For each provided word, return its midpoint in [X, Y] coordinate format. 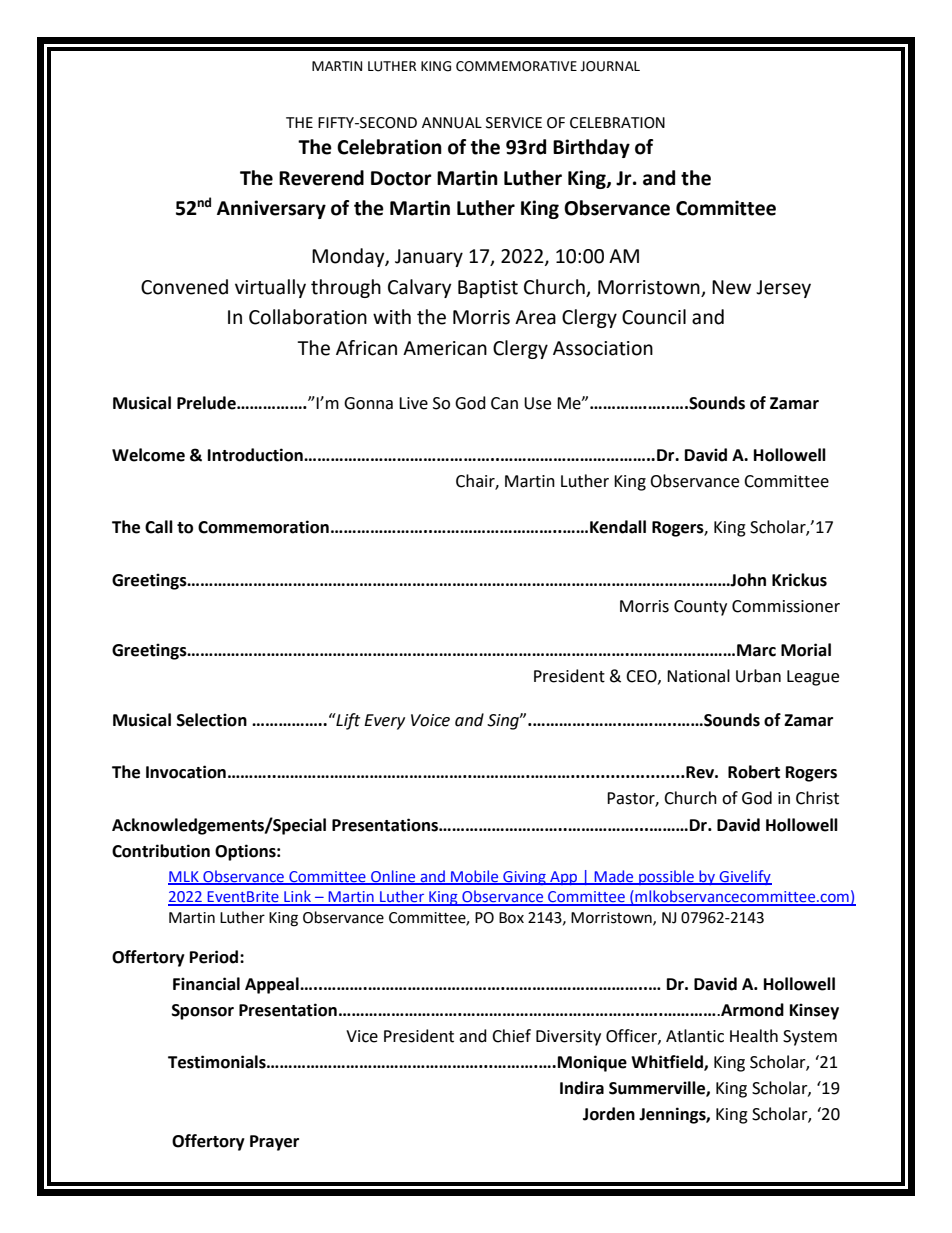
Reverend [321, 178]
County [700, 608]
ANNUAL [452, 123]
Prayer [274, 1143]
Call [159, 527]
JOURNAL [610, 66]
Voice [430, 720]
